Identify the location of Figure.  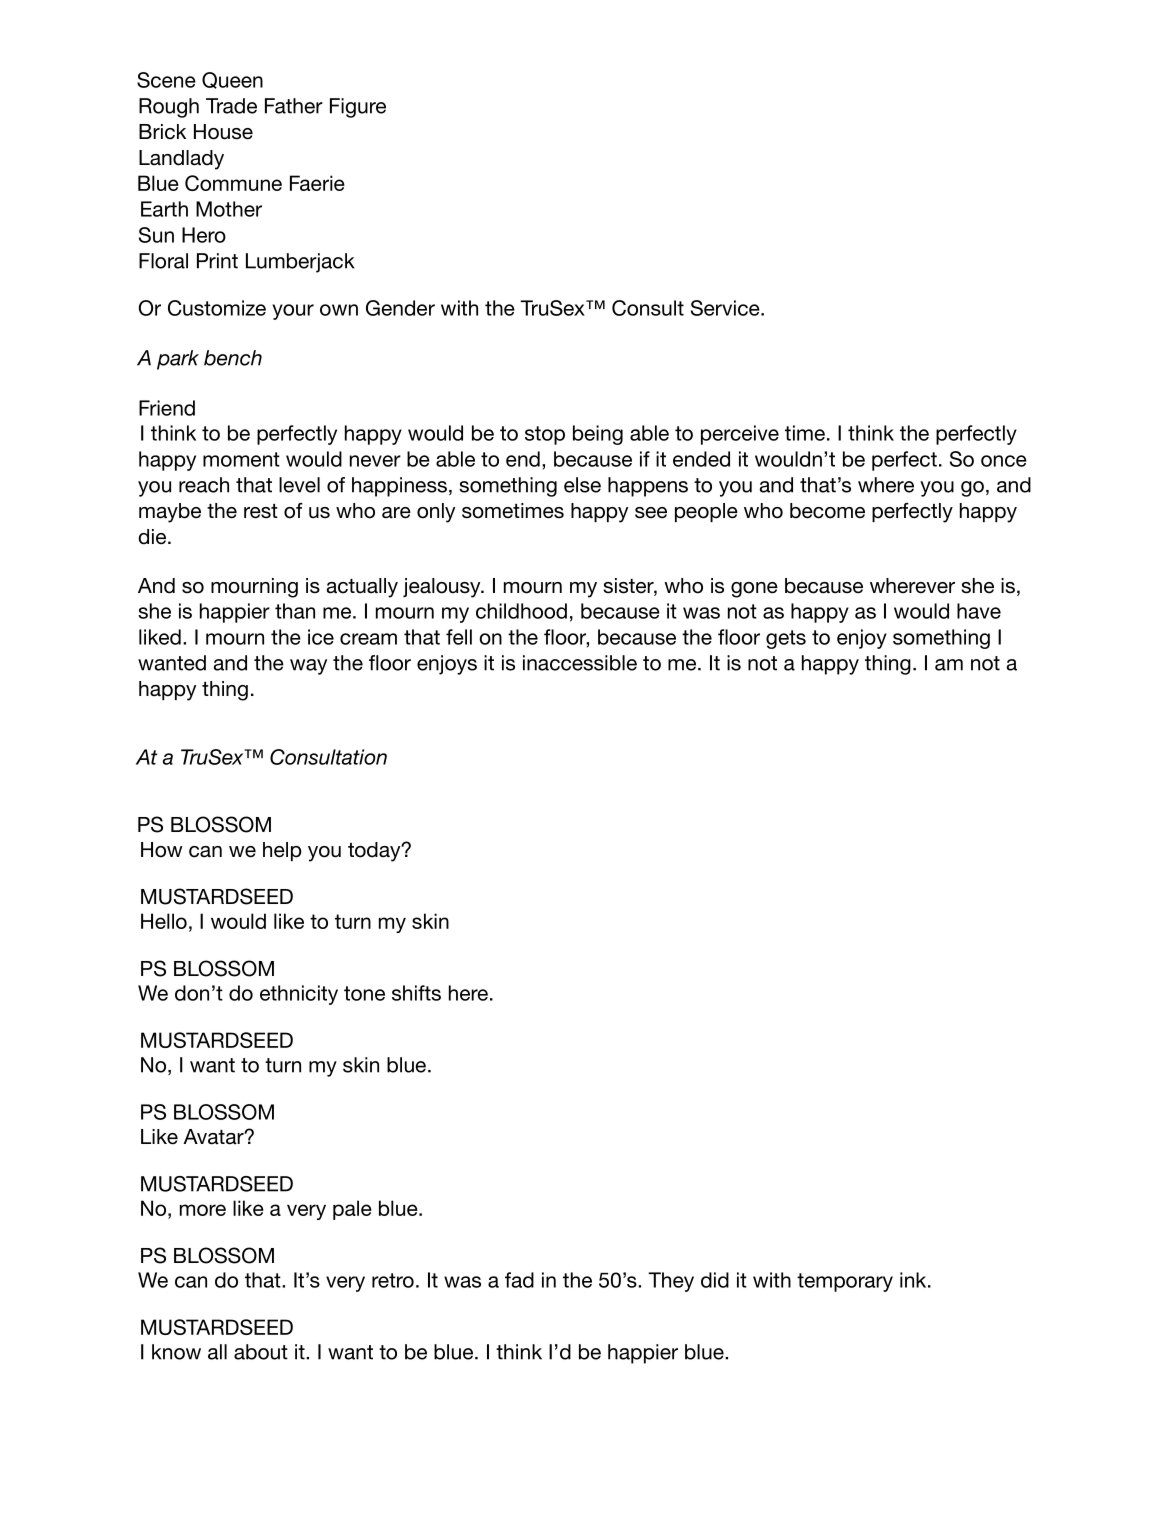
(358, 108).
